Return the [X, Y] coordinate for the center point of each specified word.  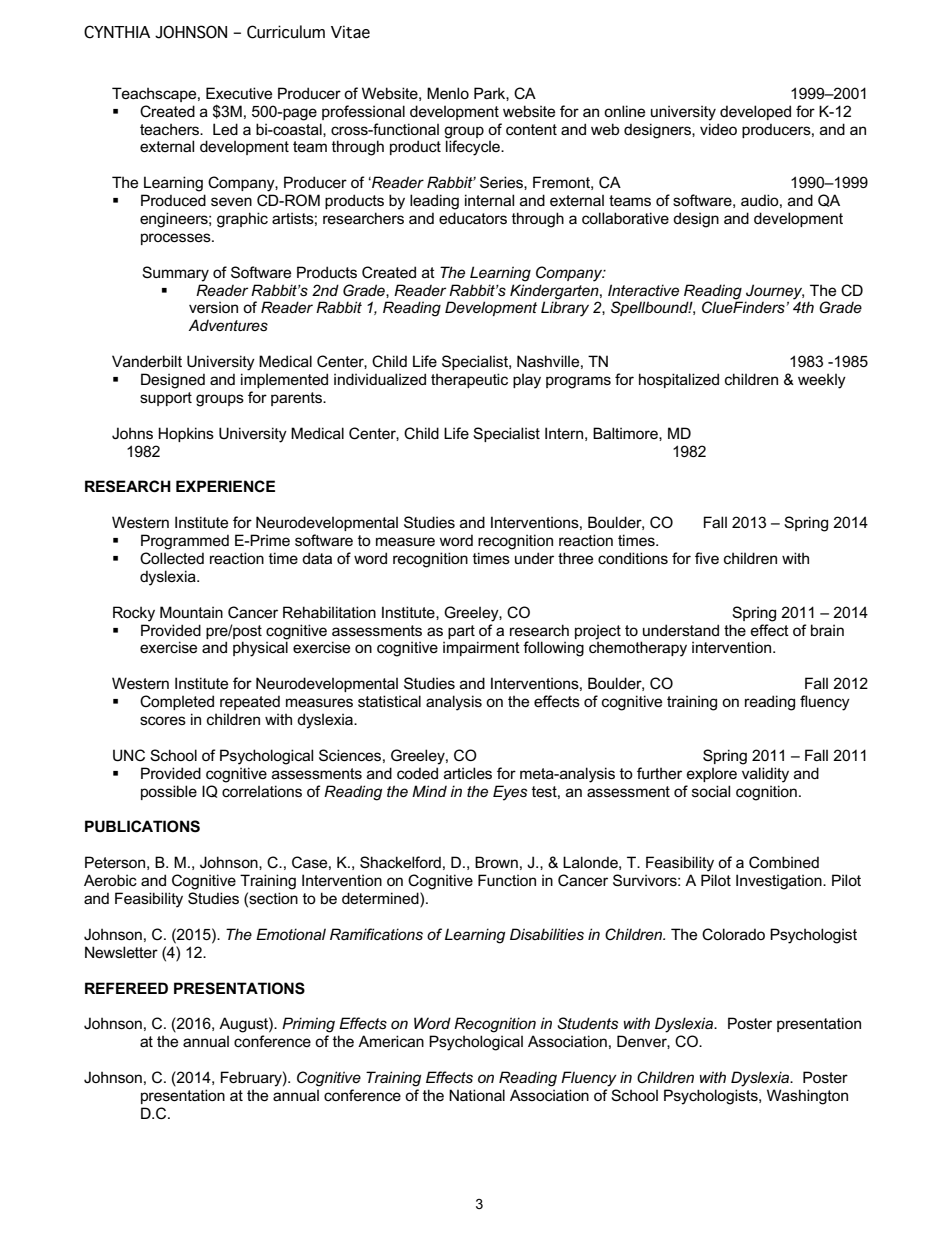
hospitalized [679, 380]
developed [755, 112]
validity [765, 775]
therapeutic [469, 380]
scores [163, 720]
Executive [239, 93]
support [166, 399]
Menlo [448, 93]
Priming [308, 1025]
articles [468, 773]
